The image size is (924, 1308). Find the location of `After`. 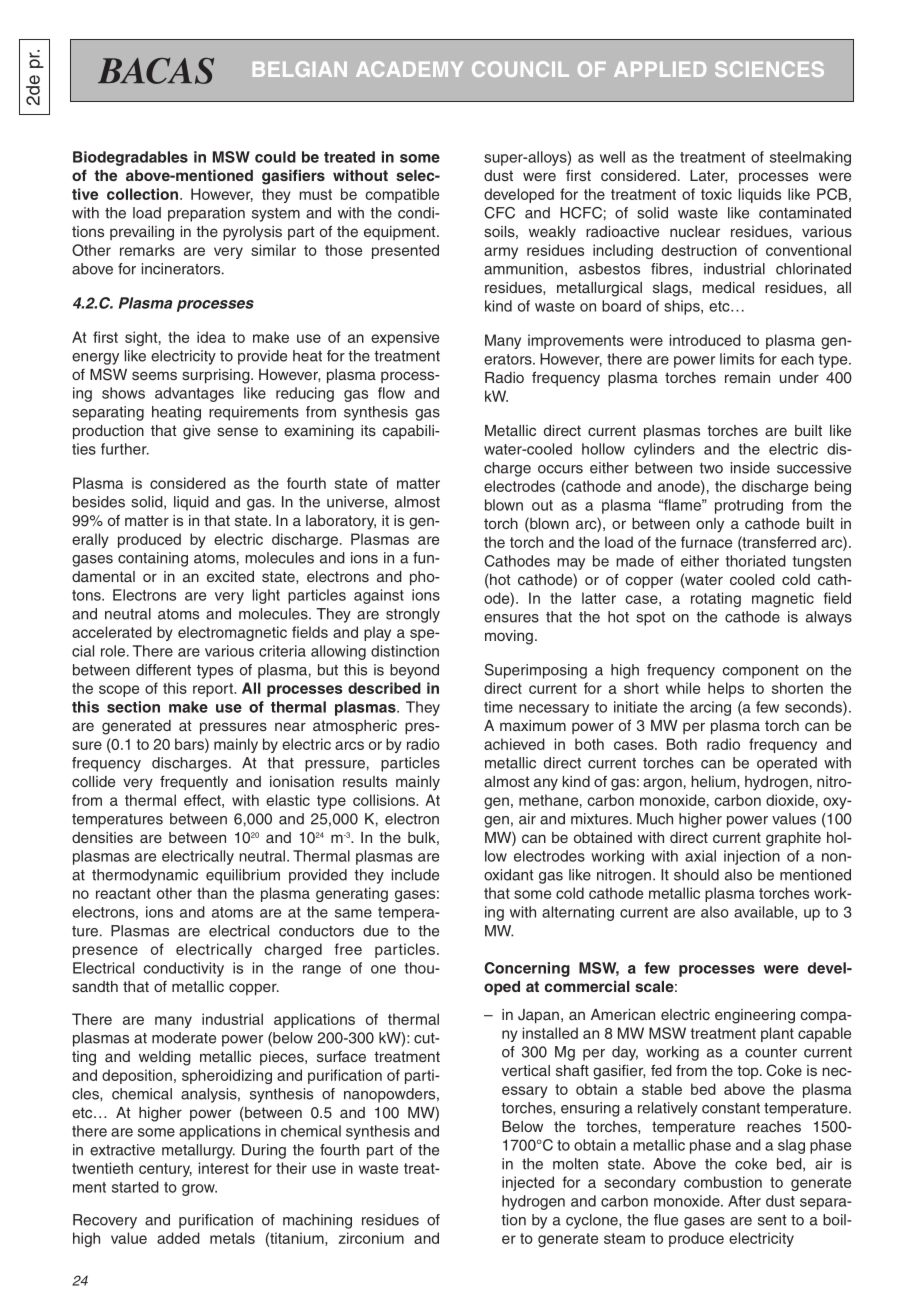

After is located at coordinates (744, 1201).
